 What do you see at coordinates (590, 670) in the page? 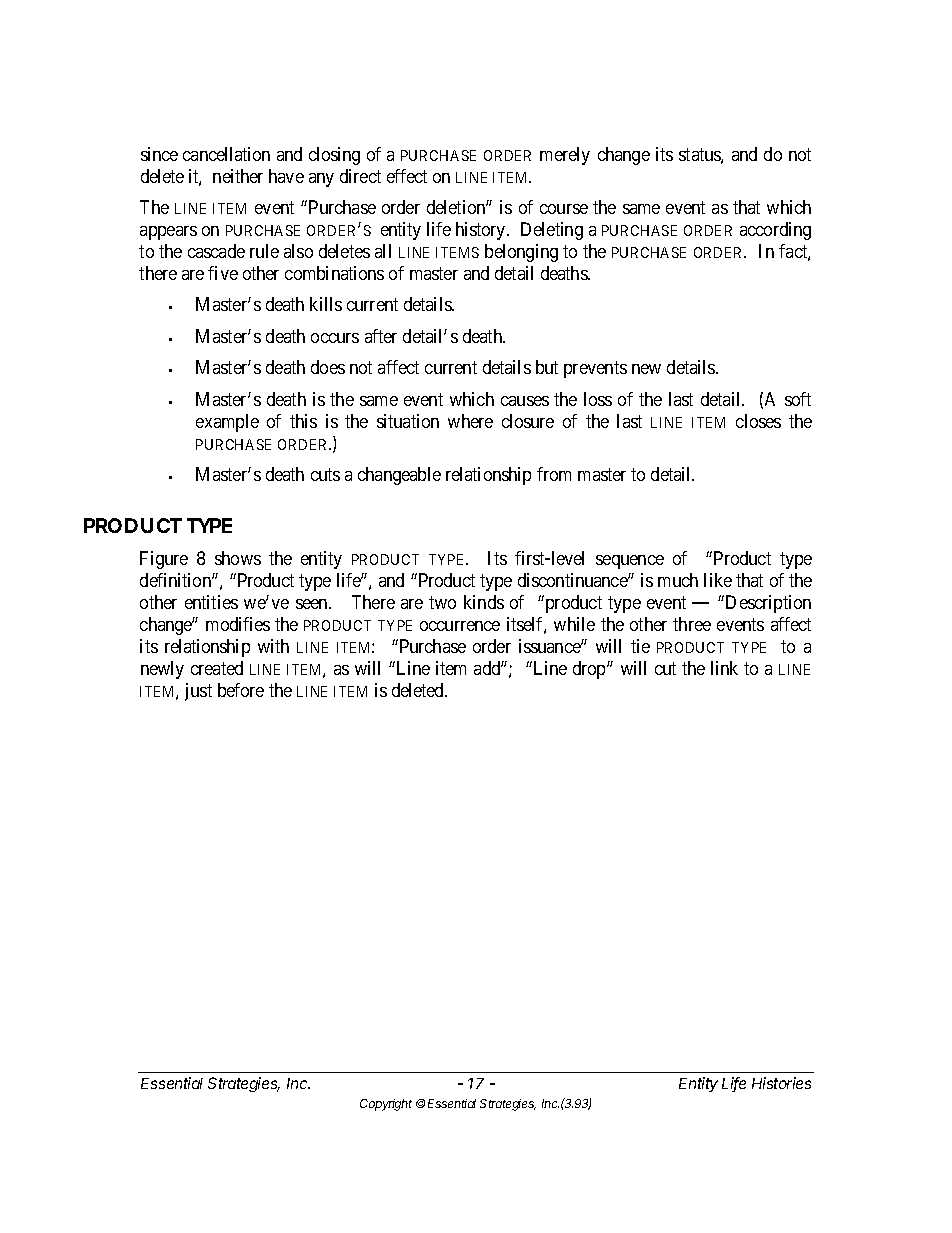
I see `drop` at bounding box center [590, 670].
